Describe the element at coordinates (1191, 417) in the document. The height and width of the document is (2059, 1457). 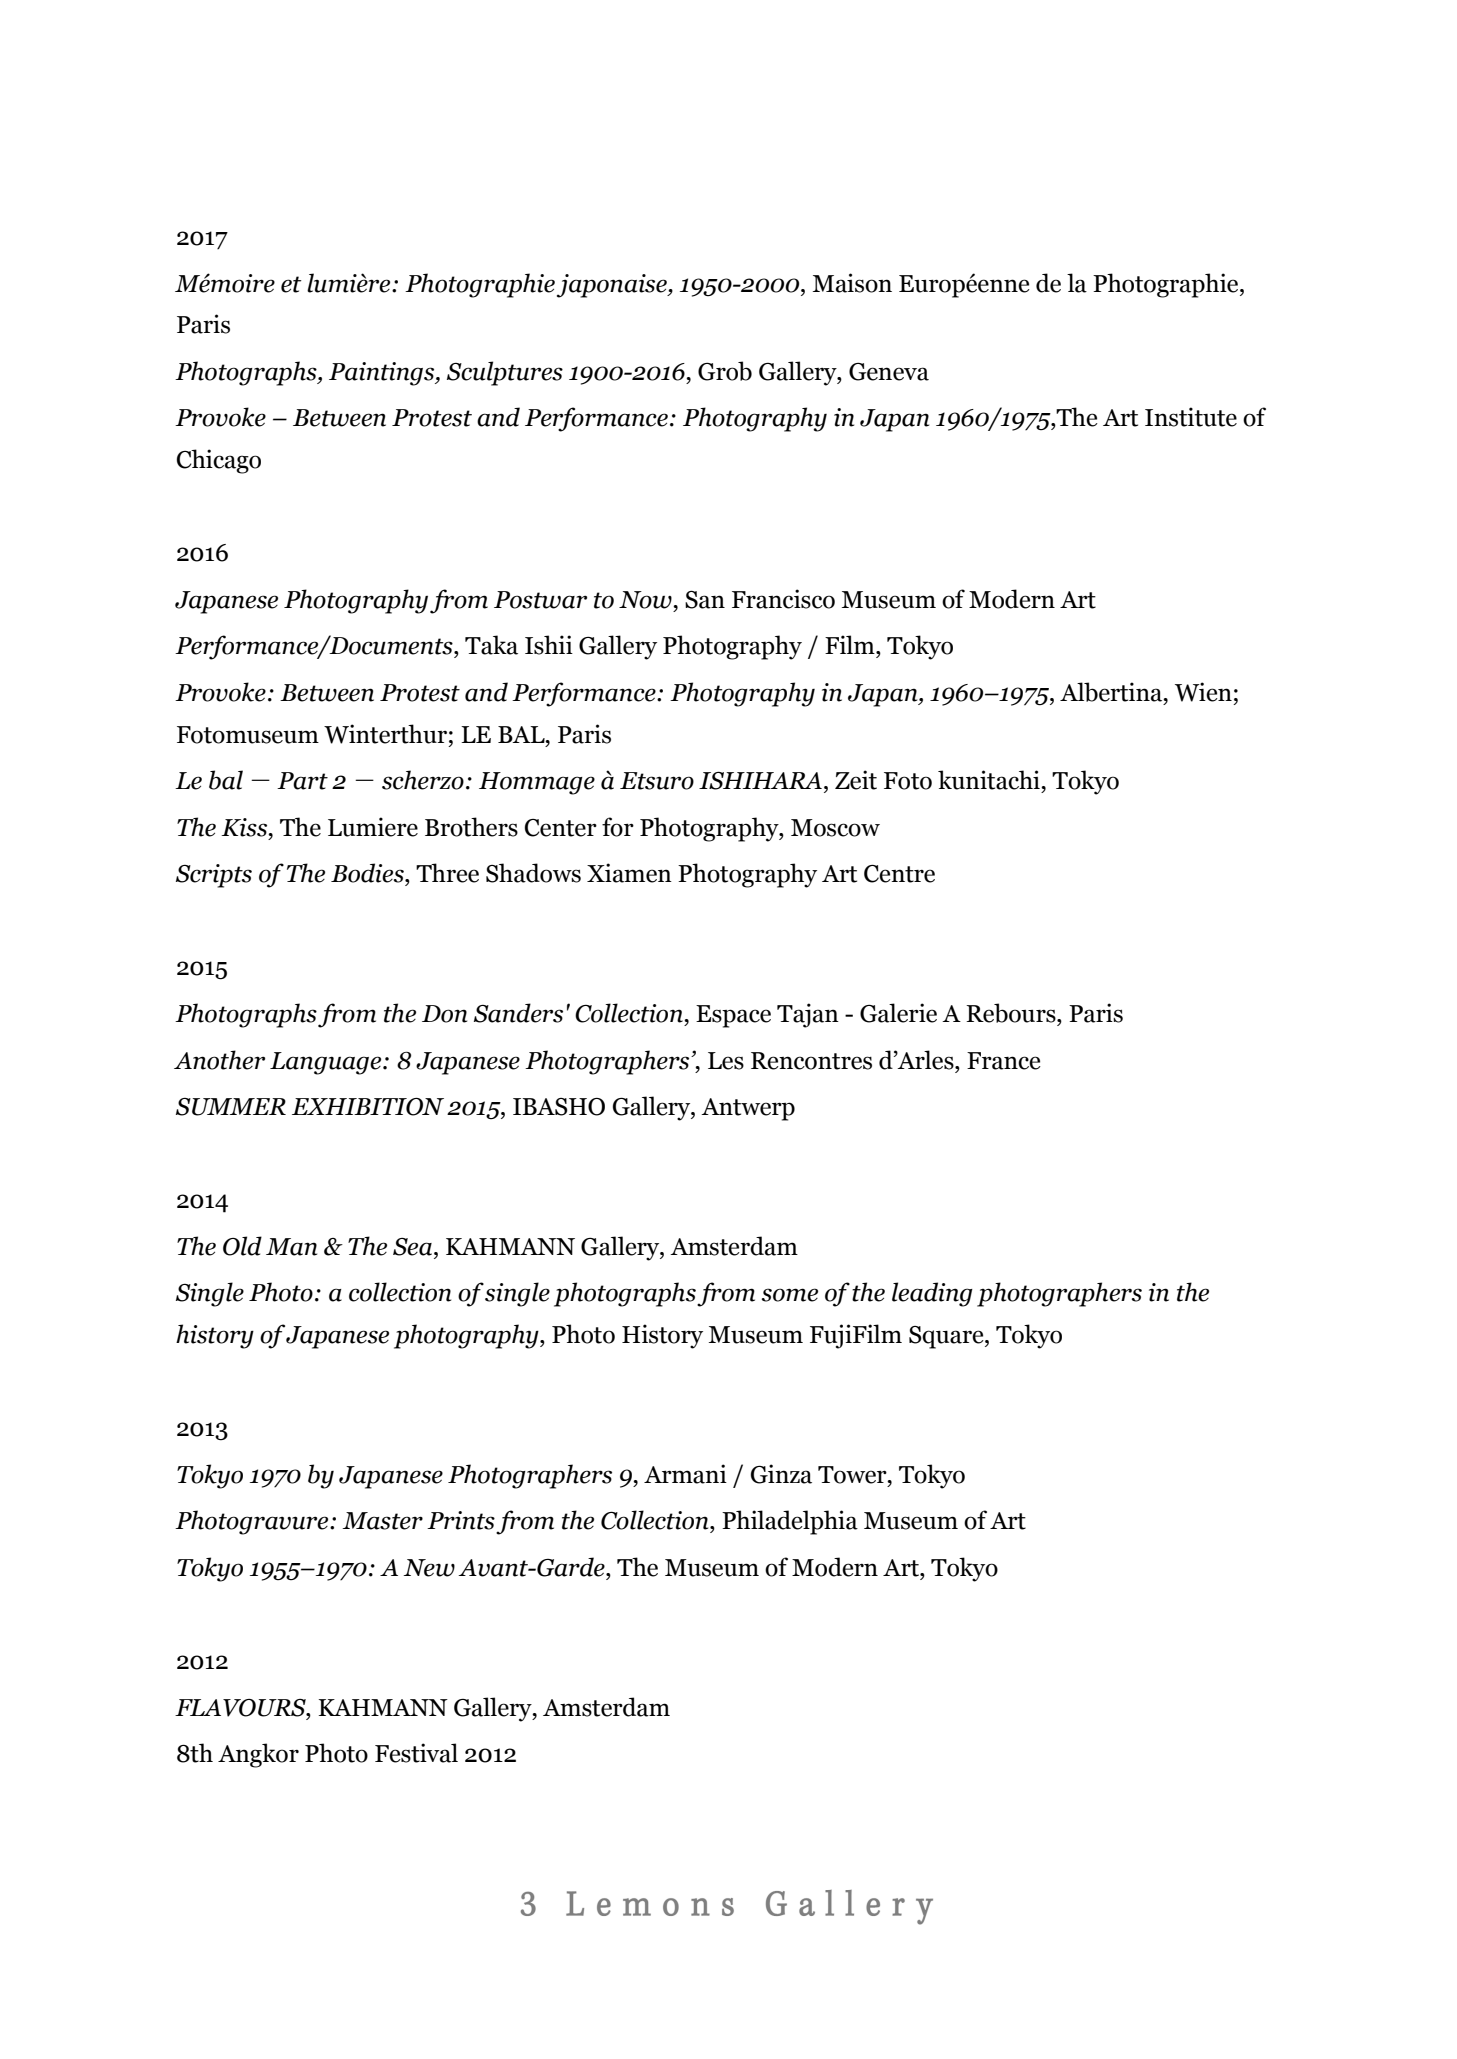
I see `Institute` at that location.
